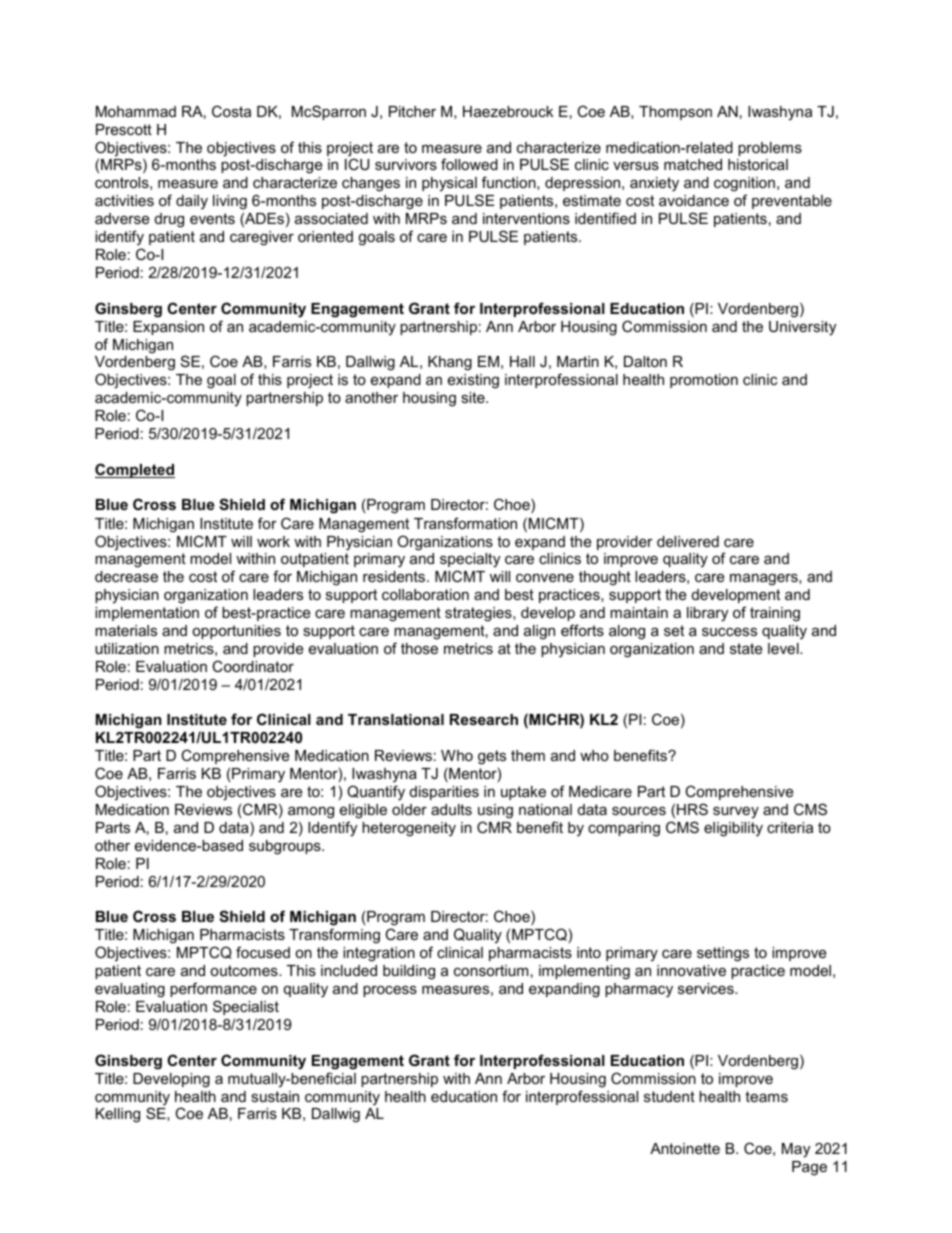 The height and width of the screenshot is (1233, 952). What do you see at coordinates (192, 202) in the screenshot?
I see `daily` at bounding box center [192, 202].
